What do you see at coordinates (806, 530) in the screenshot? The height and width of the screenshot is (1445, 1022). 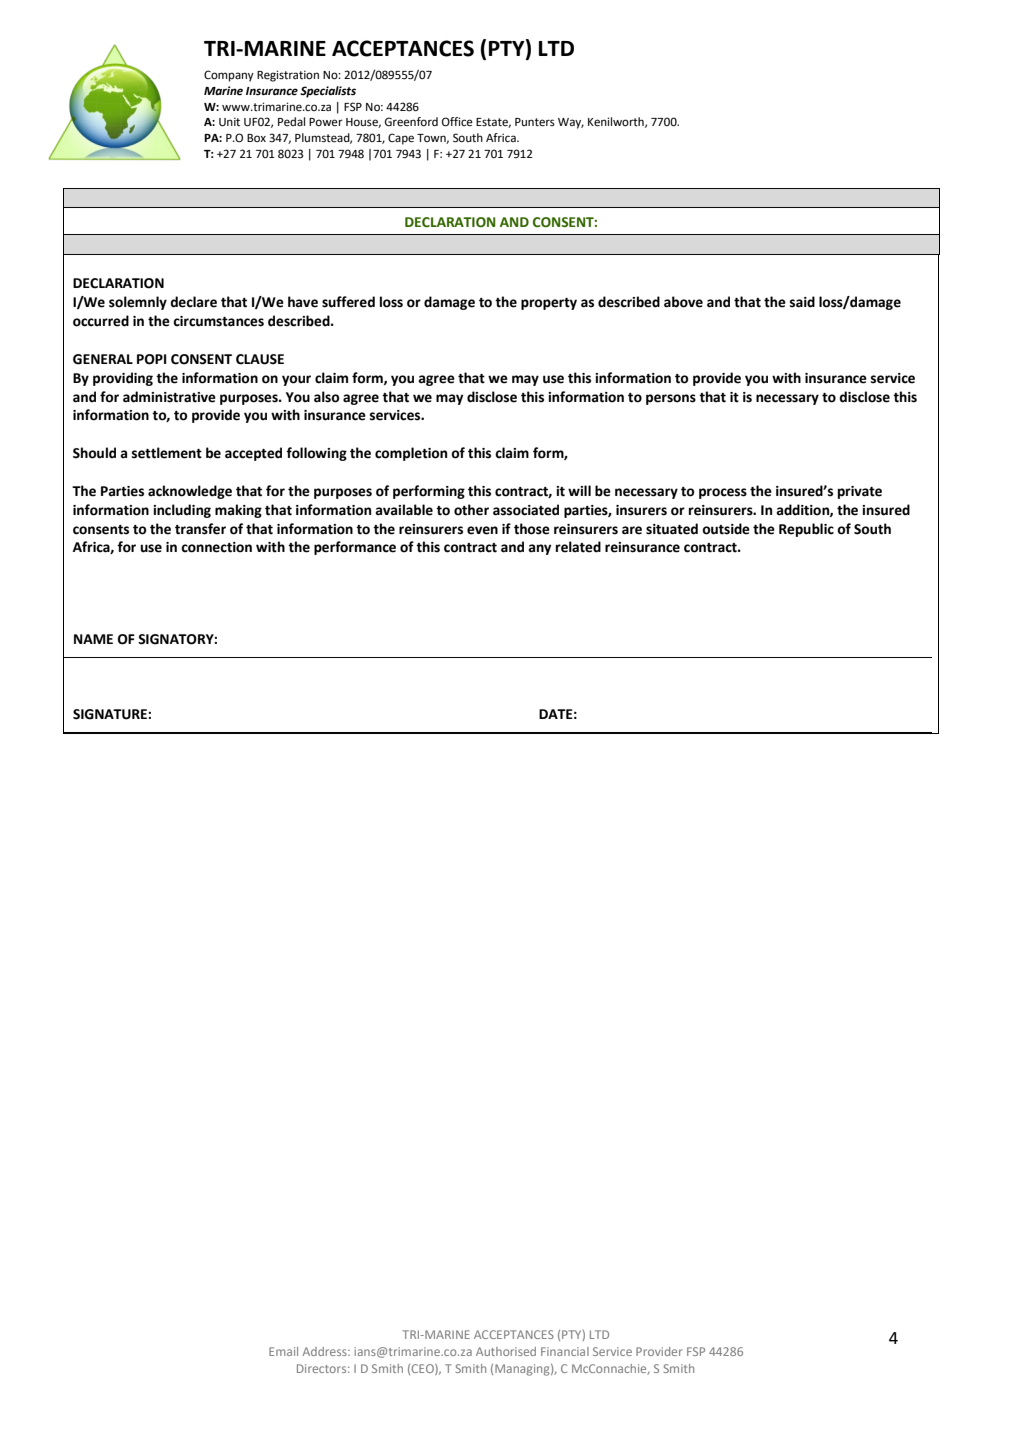 I see `Republic` at bounding box center [806, 530].
